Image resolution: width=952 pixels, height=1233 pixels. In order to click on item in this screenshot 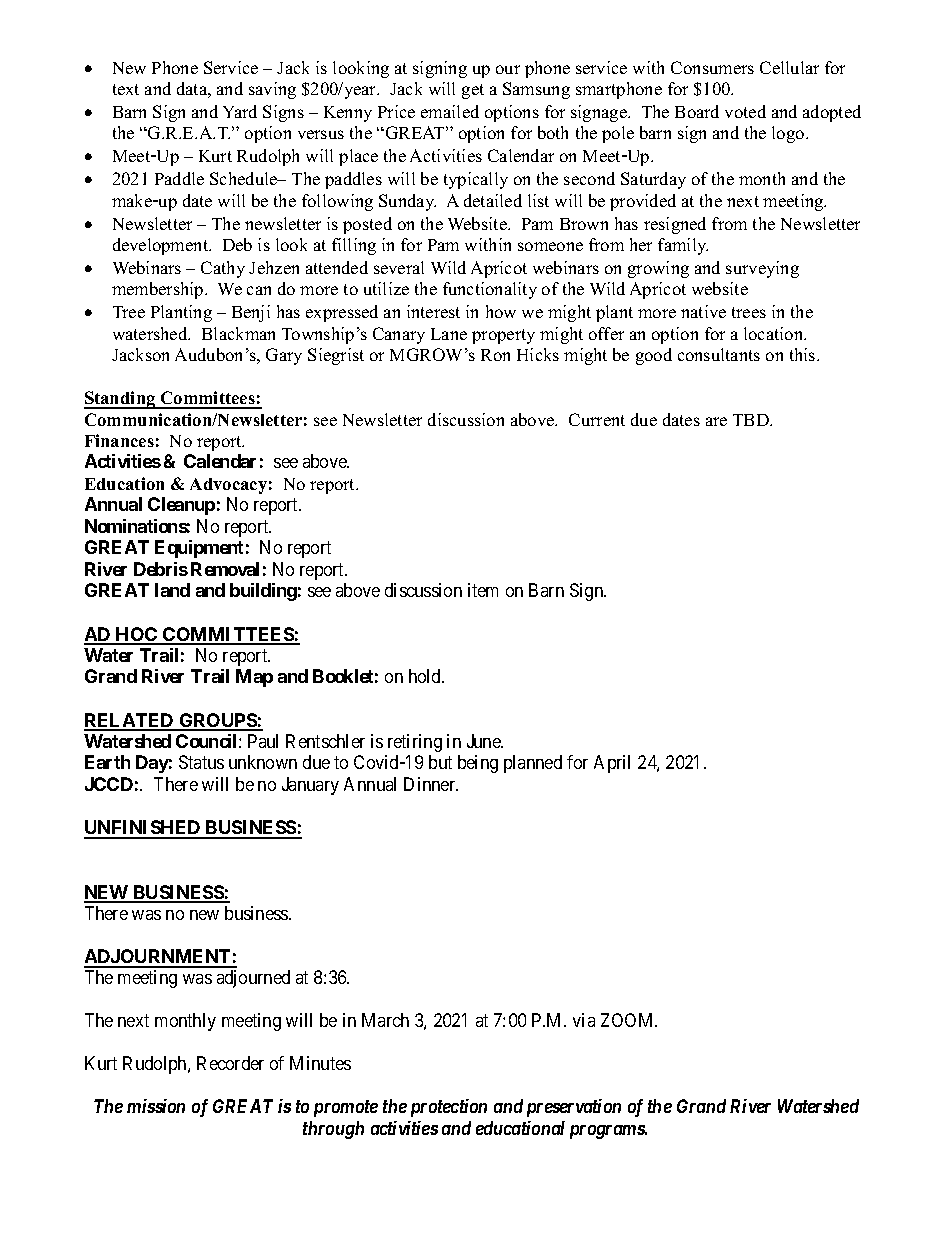, I will do `click(483, 590)`.
